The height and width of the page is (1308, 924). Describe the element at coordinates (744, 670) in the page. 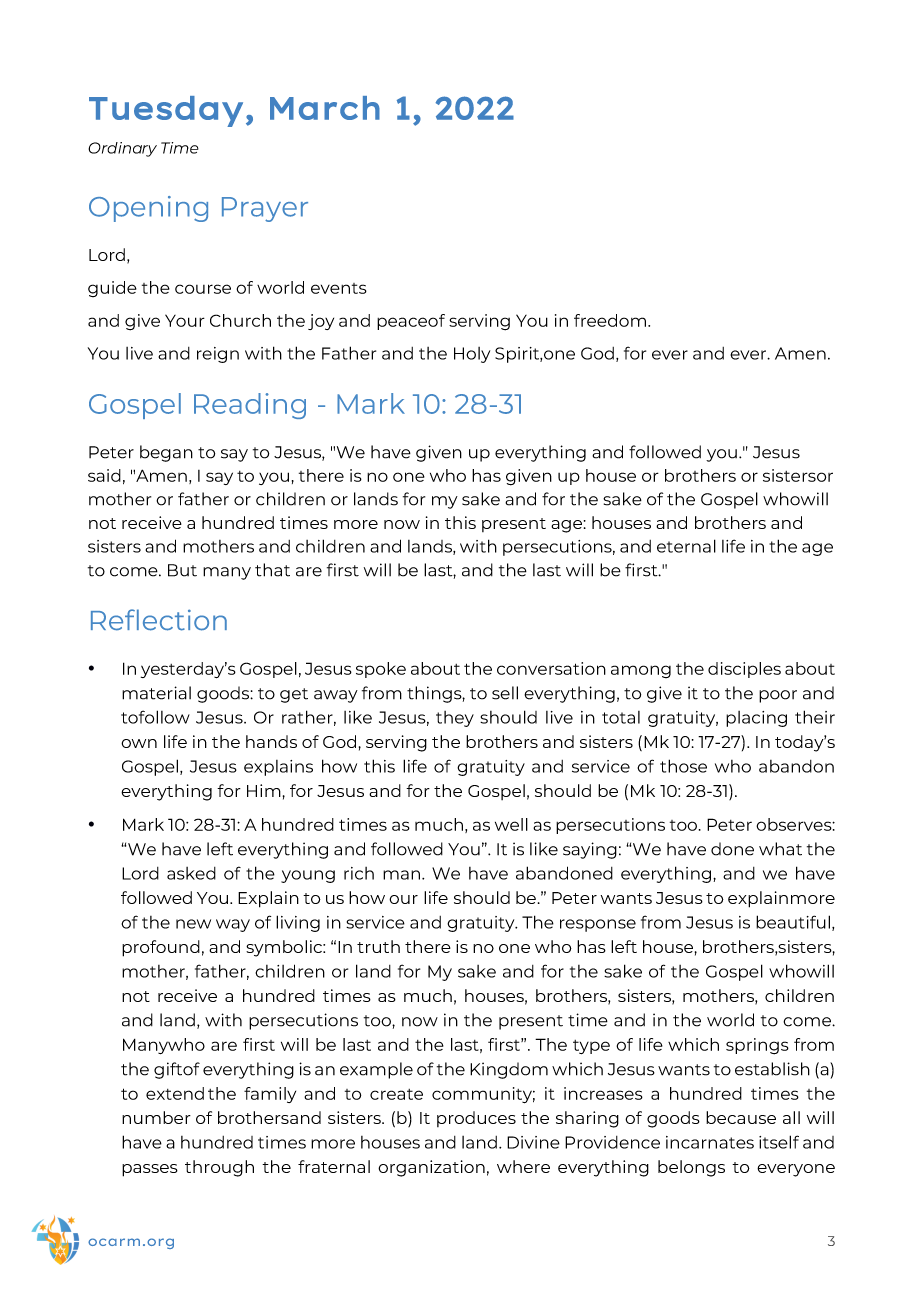

I see `disciples` at that location.
